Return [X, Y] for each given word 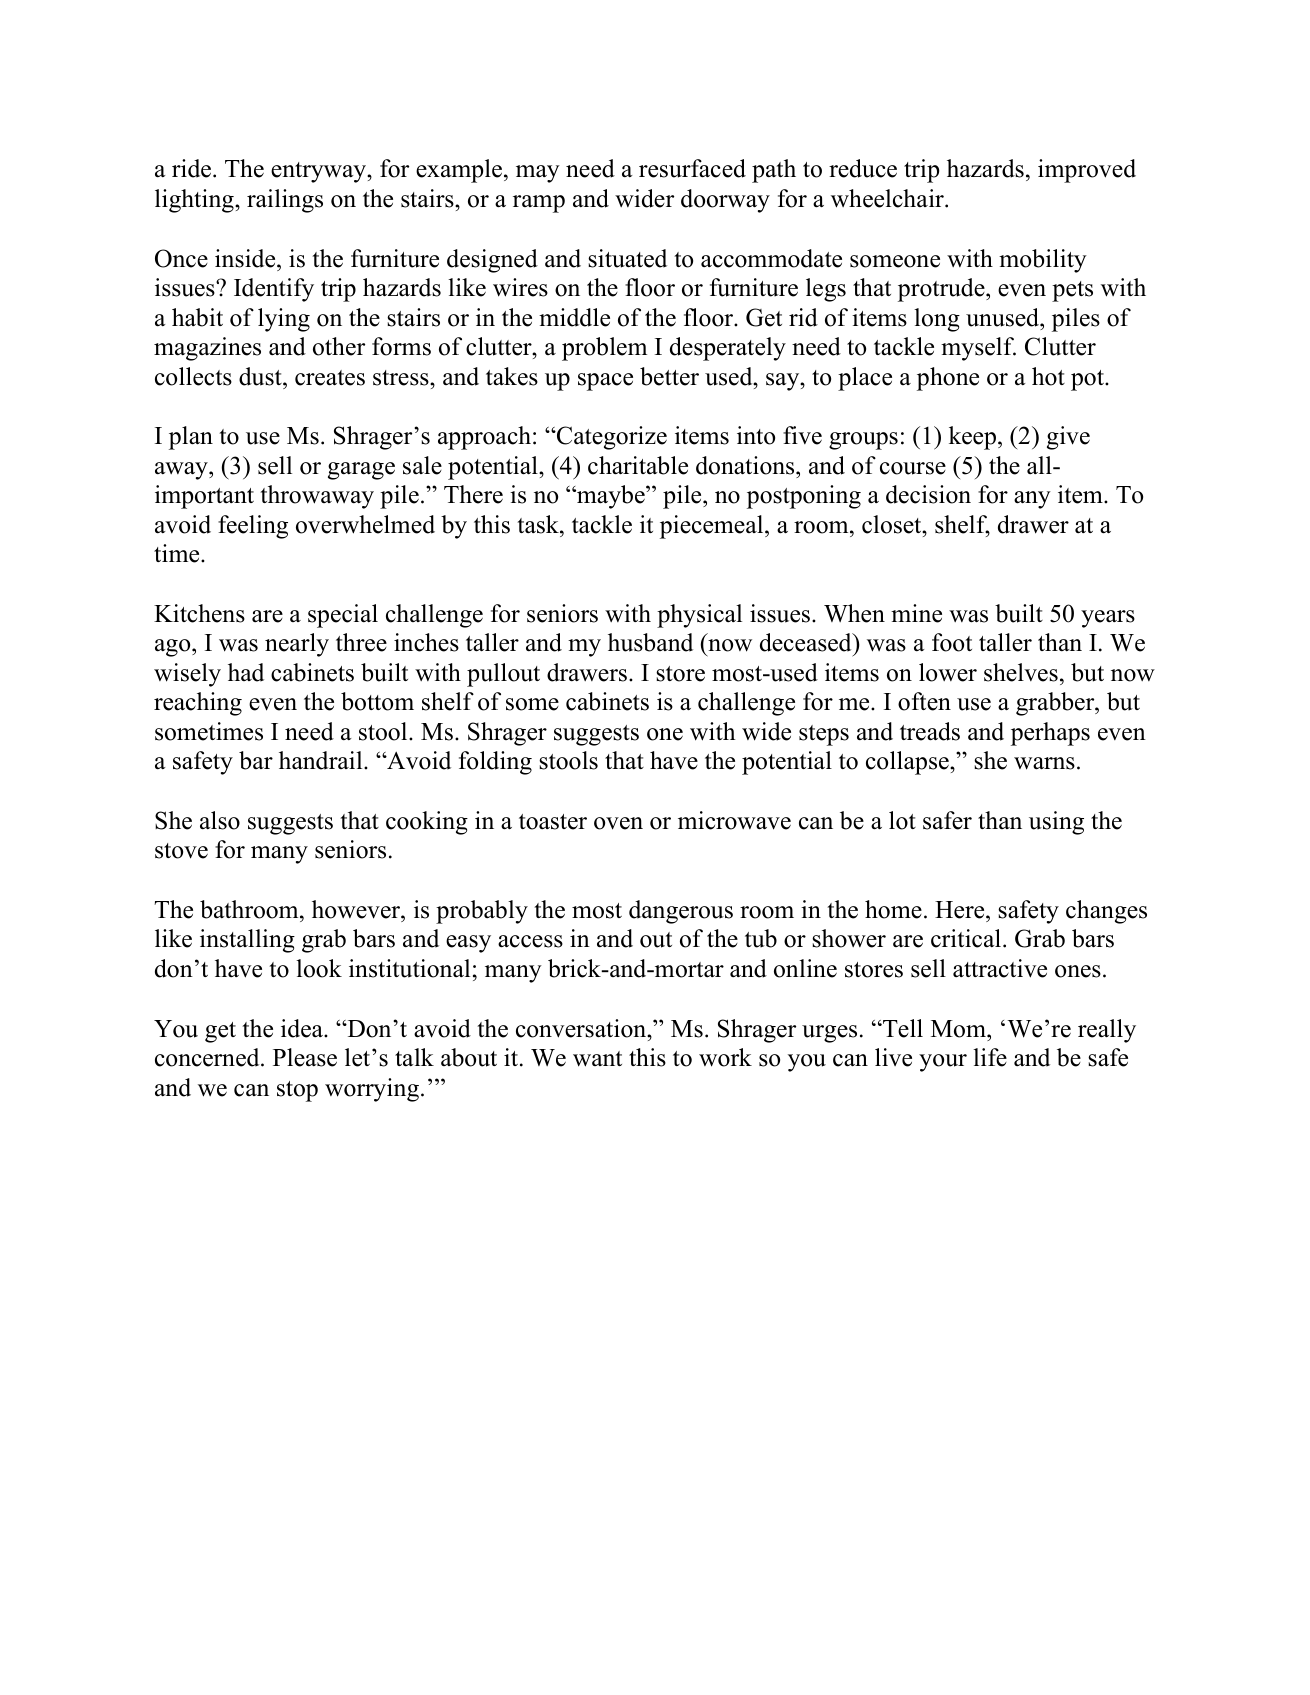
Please [305, 1057]
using [1056, 823]
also [220, 820]
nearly [297, 645]
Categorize [611, 438]
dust [261, 376]
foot [952, 642]
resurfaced [692, 168]
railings [285, 201]
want [597, 1059]
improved [1087, 171]
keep [972, 438]
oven [618, 823]
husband [650, 642]
